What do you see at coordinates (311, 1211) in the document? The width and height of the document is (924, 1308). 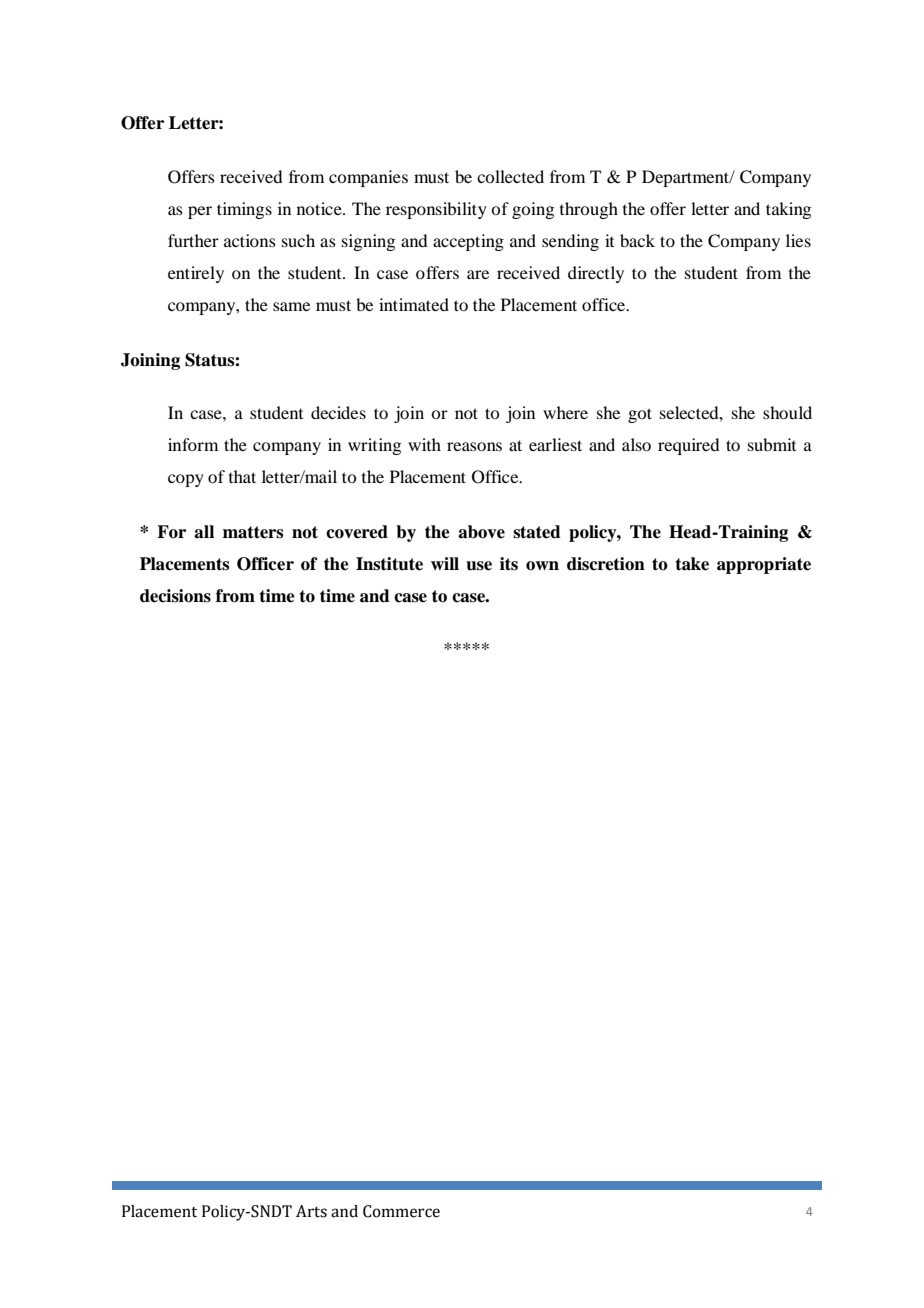 I see `Arts` at bounding box center [311, 1211].
